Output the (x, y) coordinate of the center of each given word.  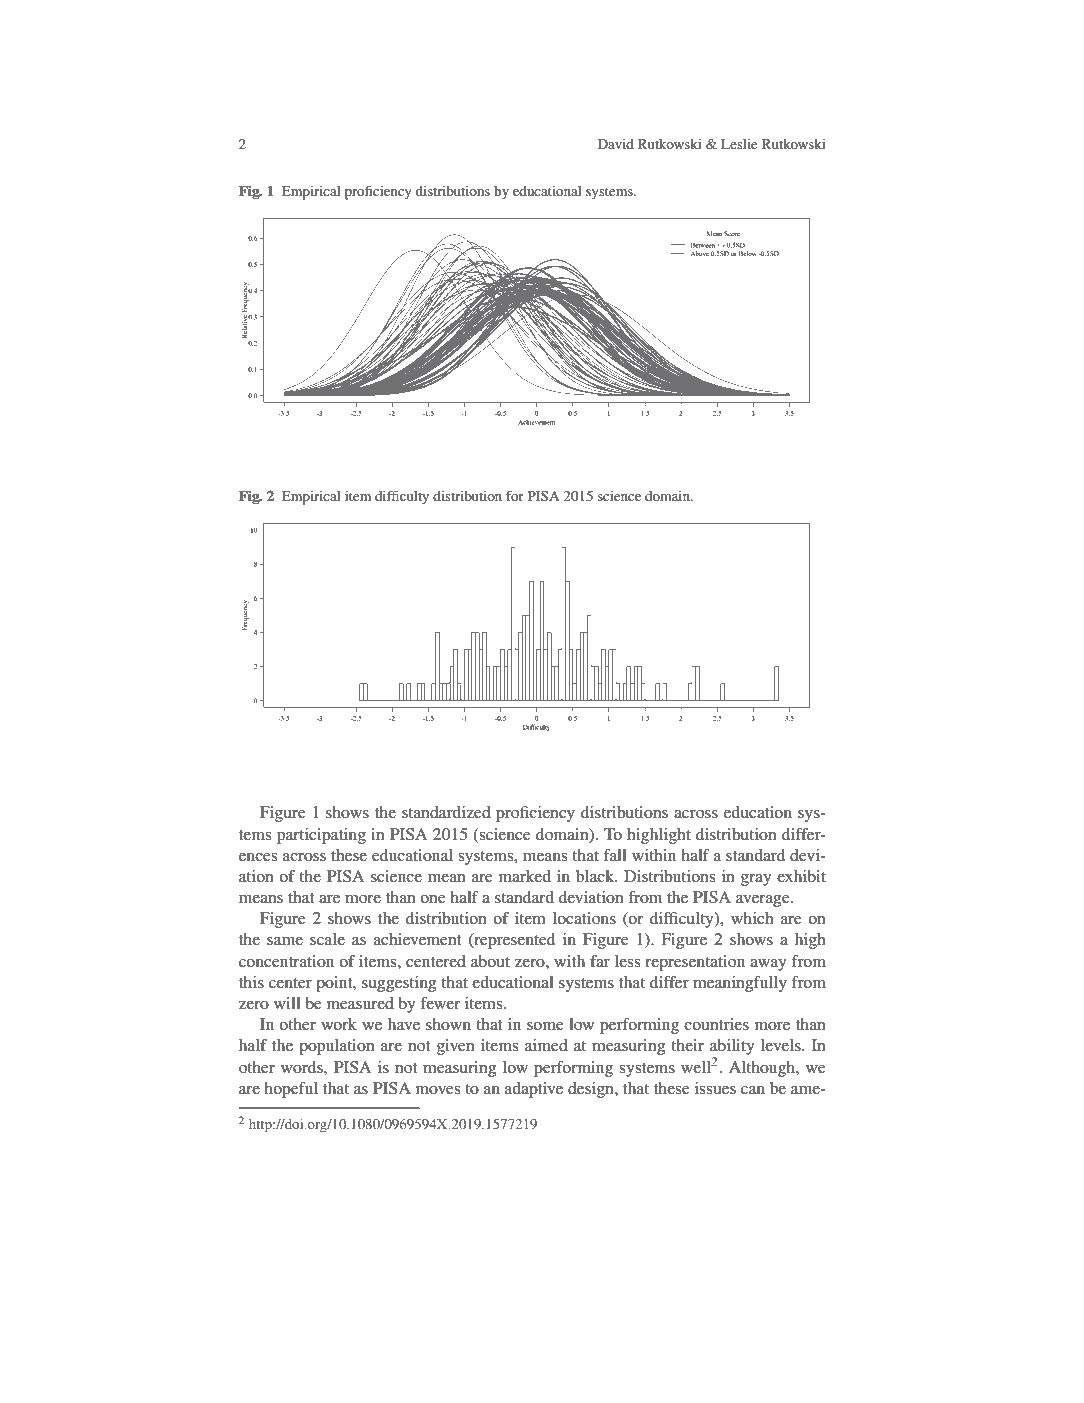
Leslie (739, 144)
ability (732, 1048)
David (616, 144)
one (433, 899)
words (303, 1067)
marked (525, 876)
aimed (546, 1045)
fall (615, 855)
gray (756, 880)
